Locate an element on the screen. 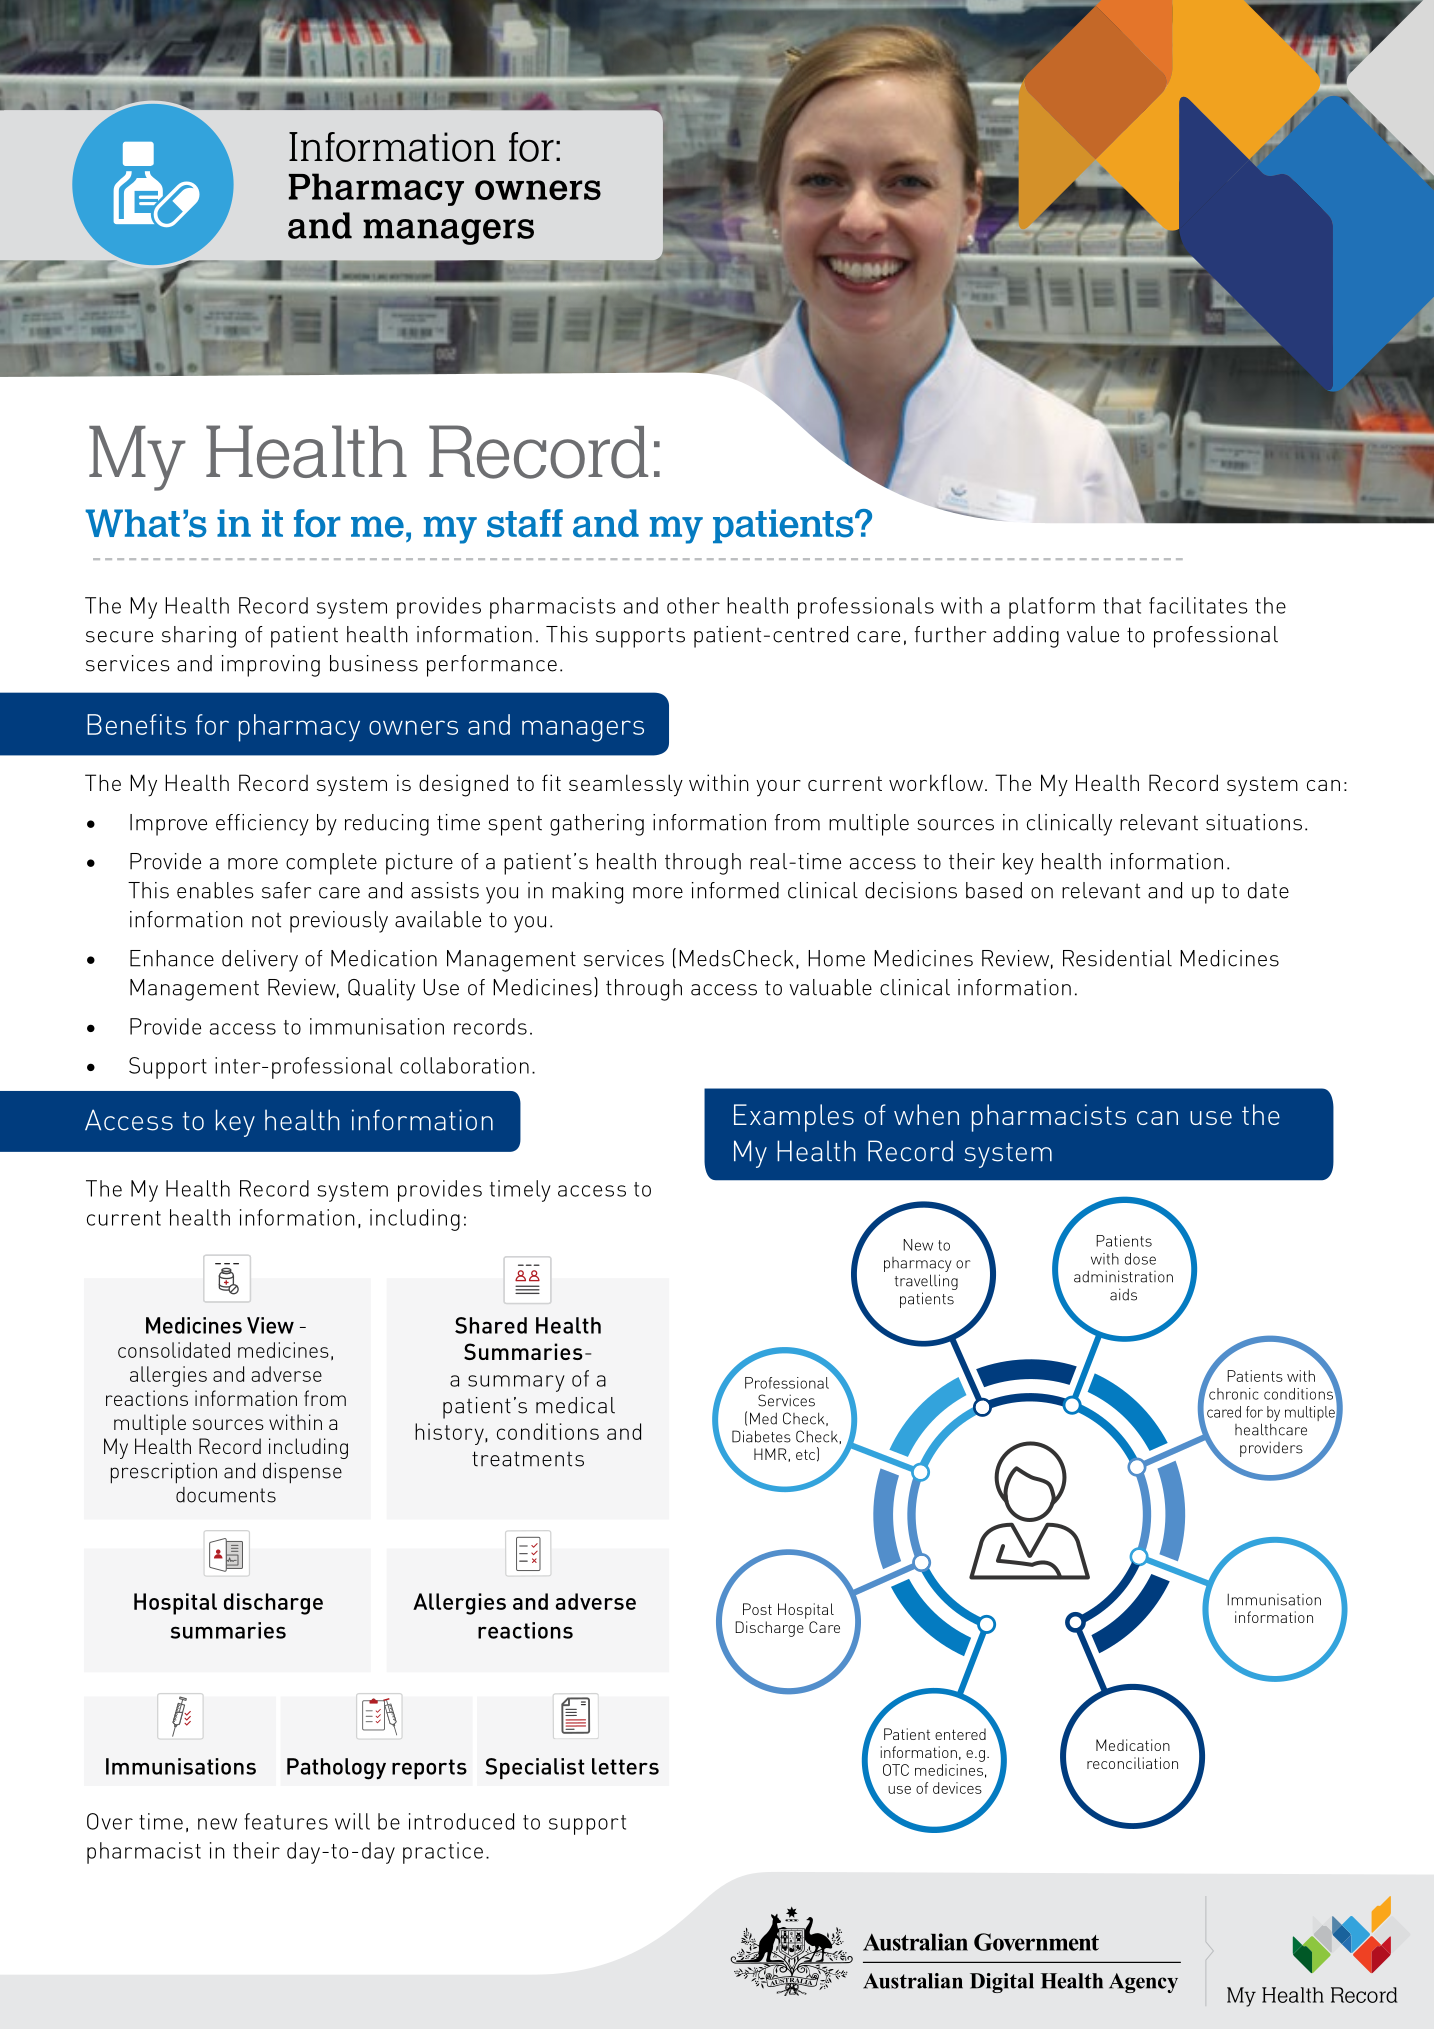 This screenshot has width=1434, height=2029. that is located at coordinates (1122, 605).
